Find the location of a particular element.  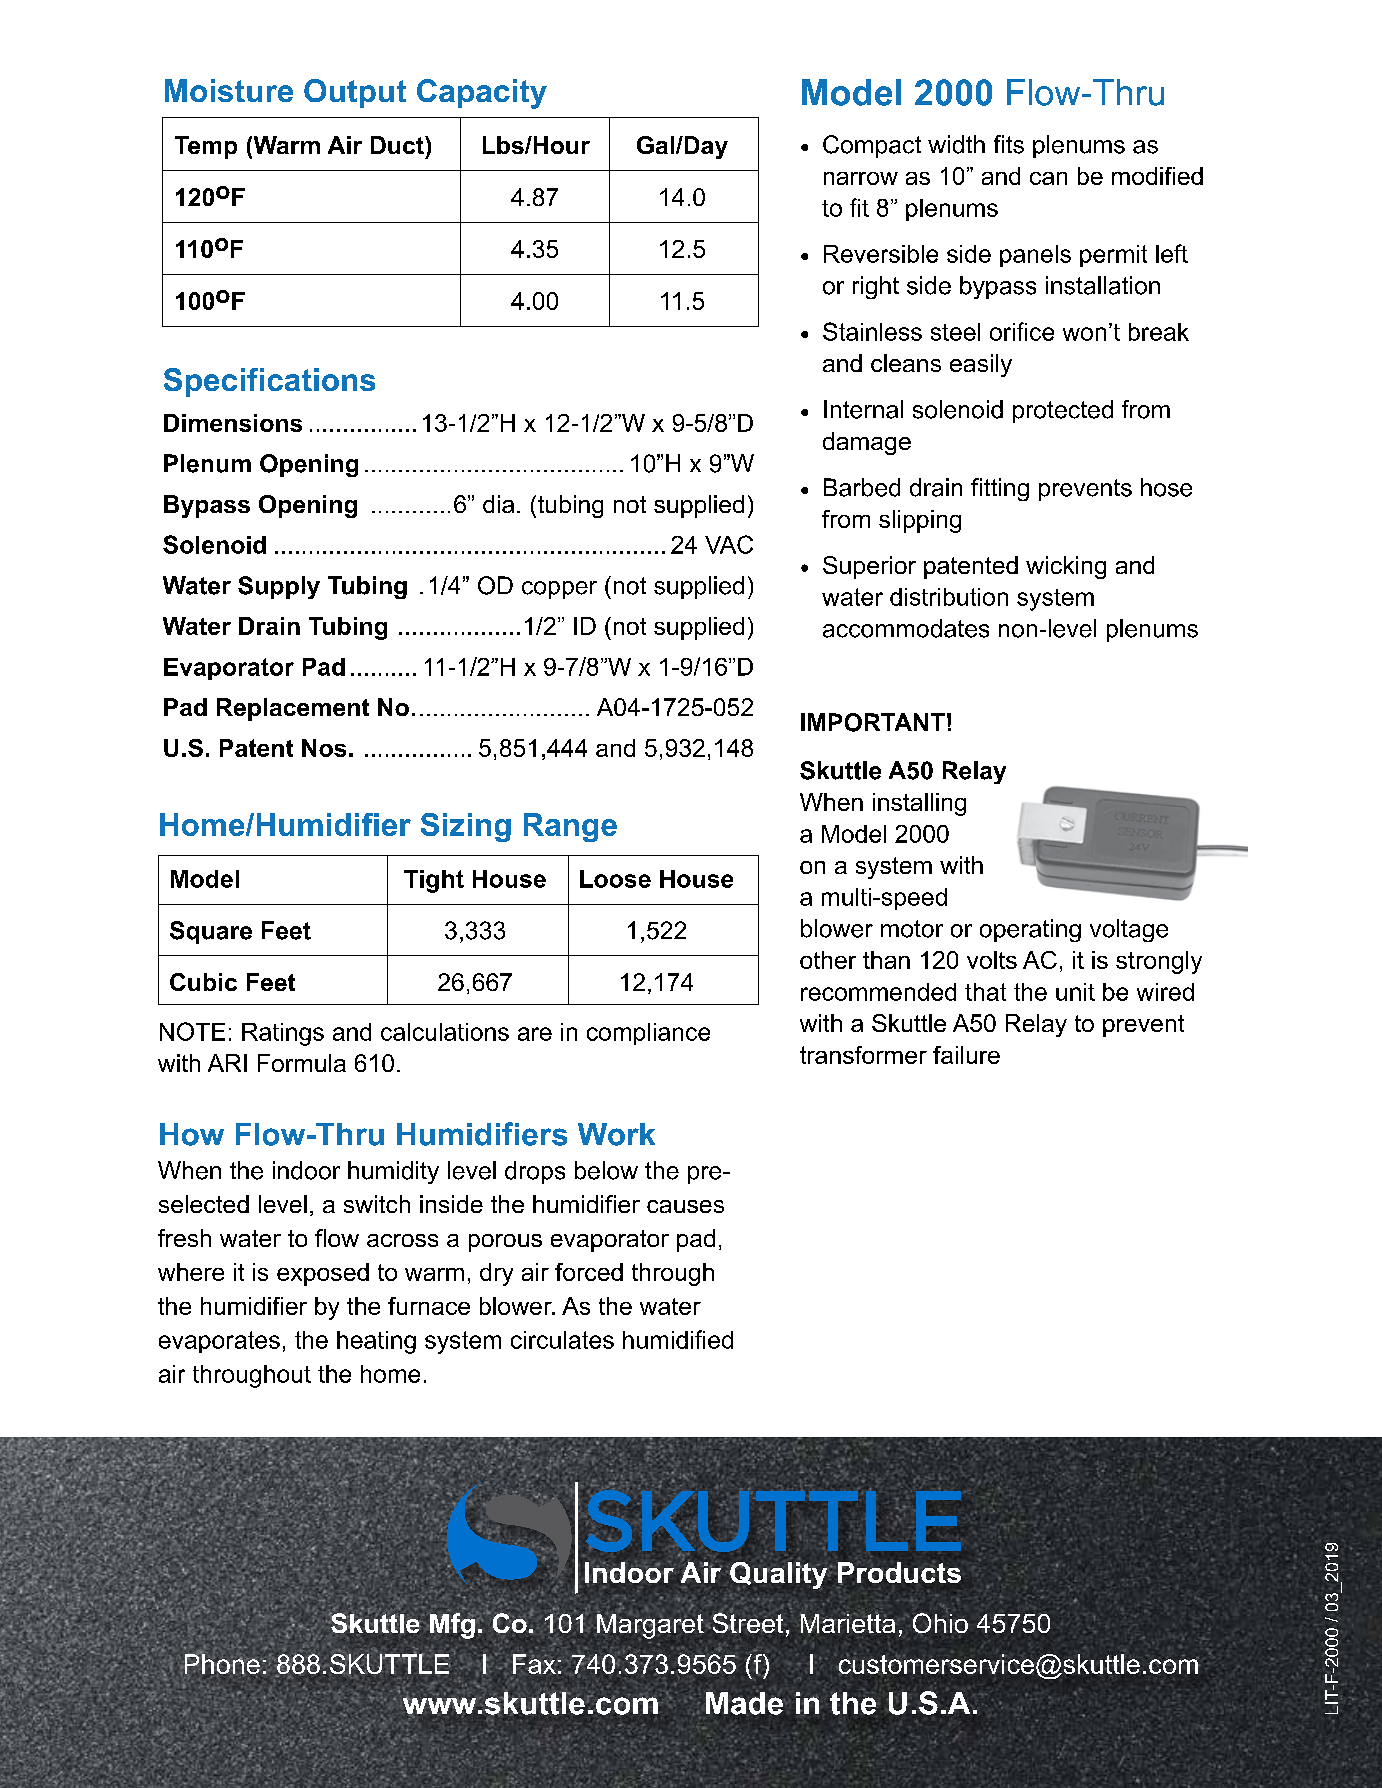

Supply is located at coordinates (279, 587).
